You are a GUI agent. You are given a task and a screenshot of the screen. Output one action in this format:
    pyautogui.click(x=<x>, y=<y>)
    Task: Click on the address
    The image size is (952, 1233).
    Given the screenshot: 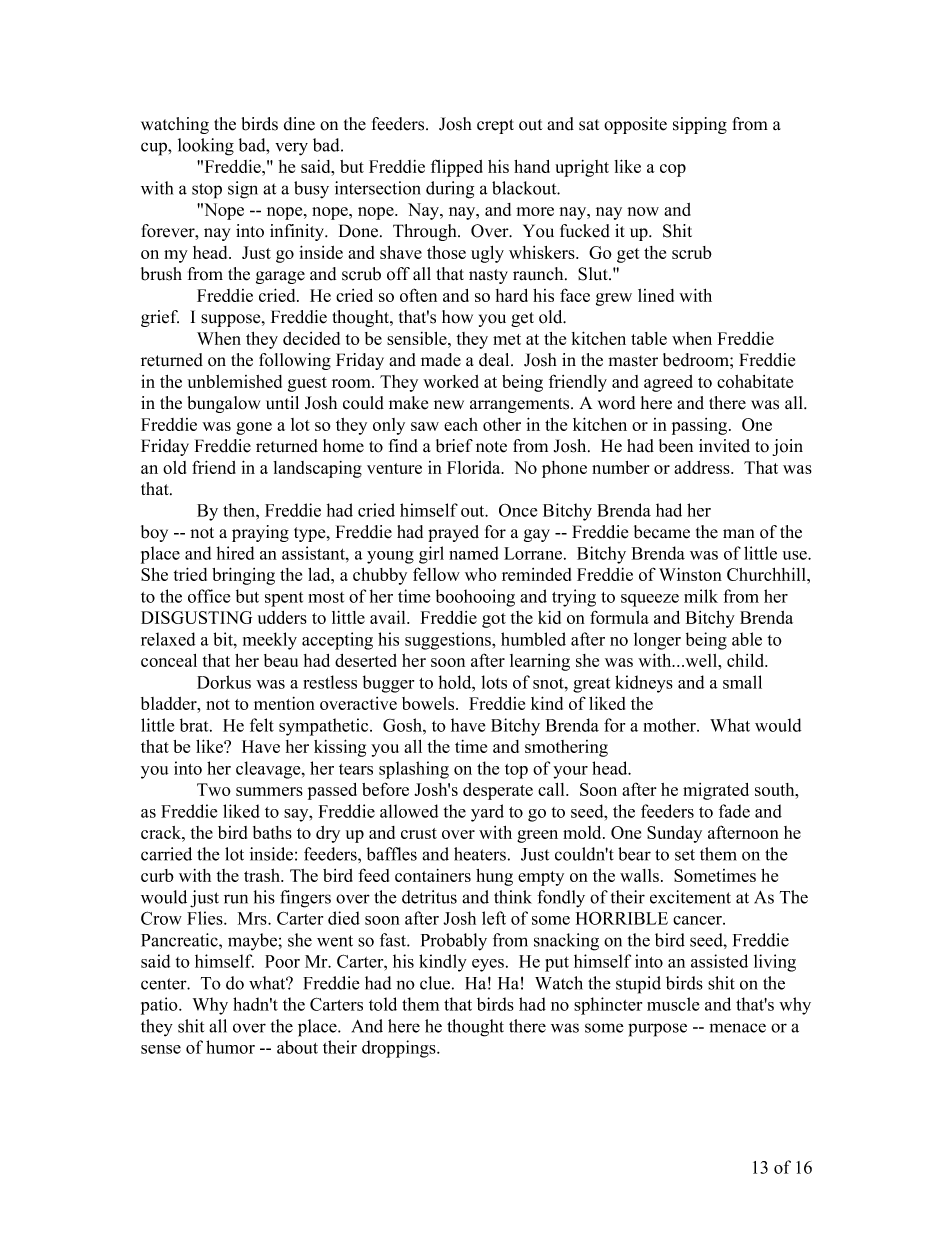 What is the action you would take?
    pyautogui.click(x=703, y=467)
